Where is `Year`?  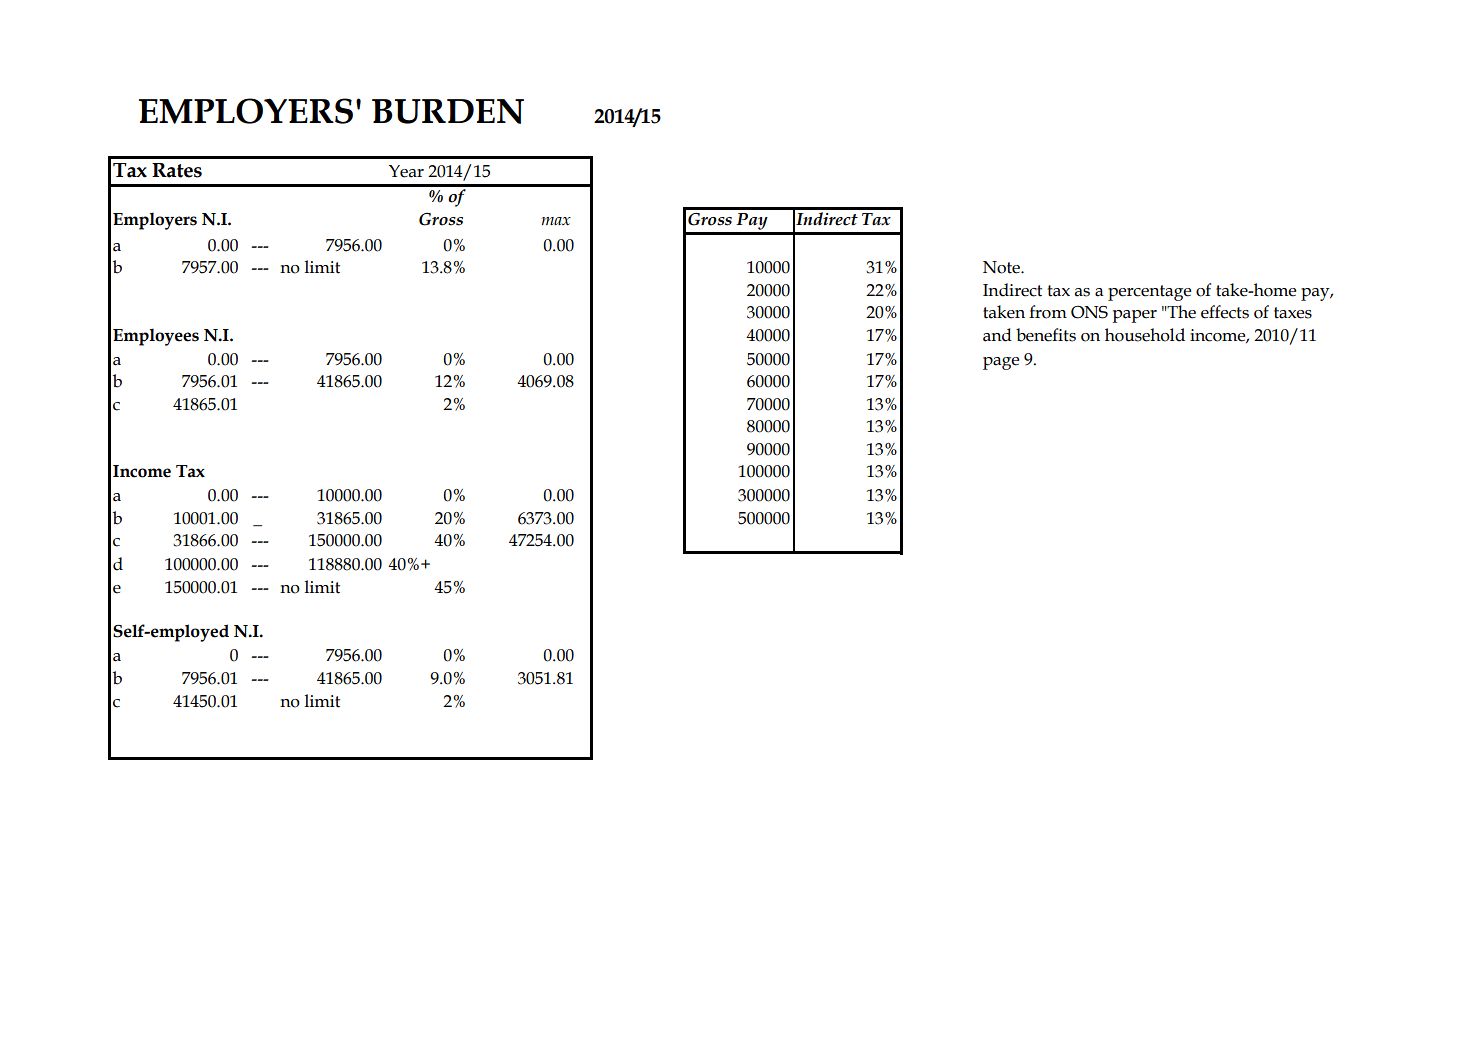
Year is located at coordinates (406, 171).
